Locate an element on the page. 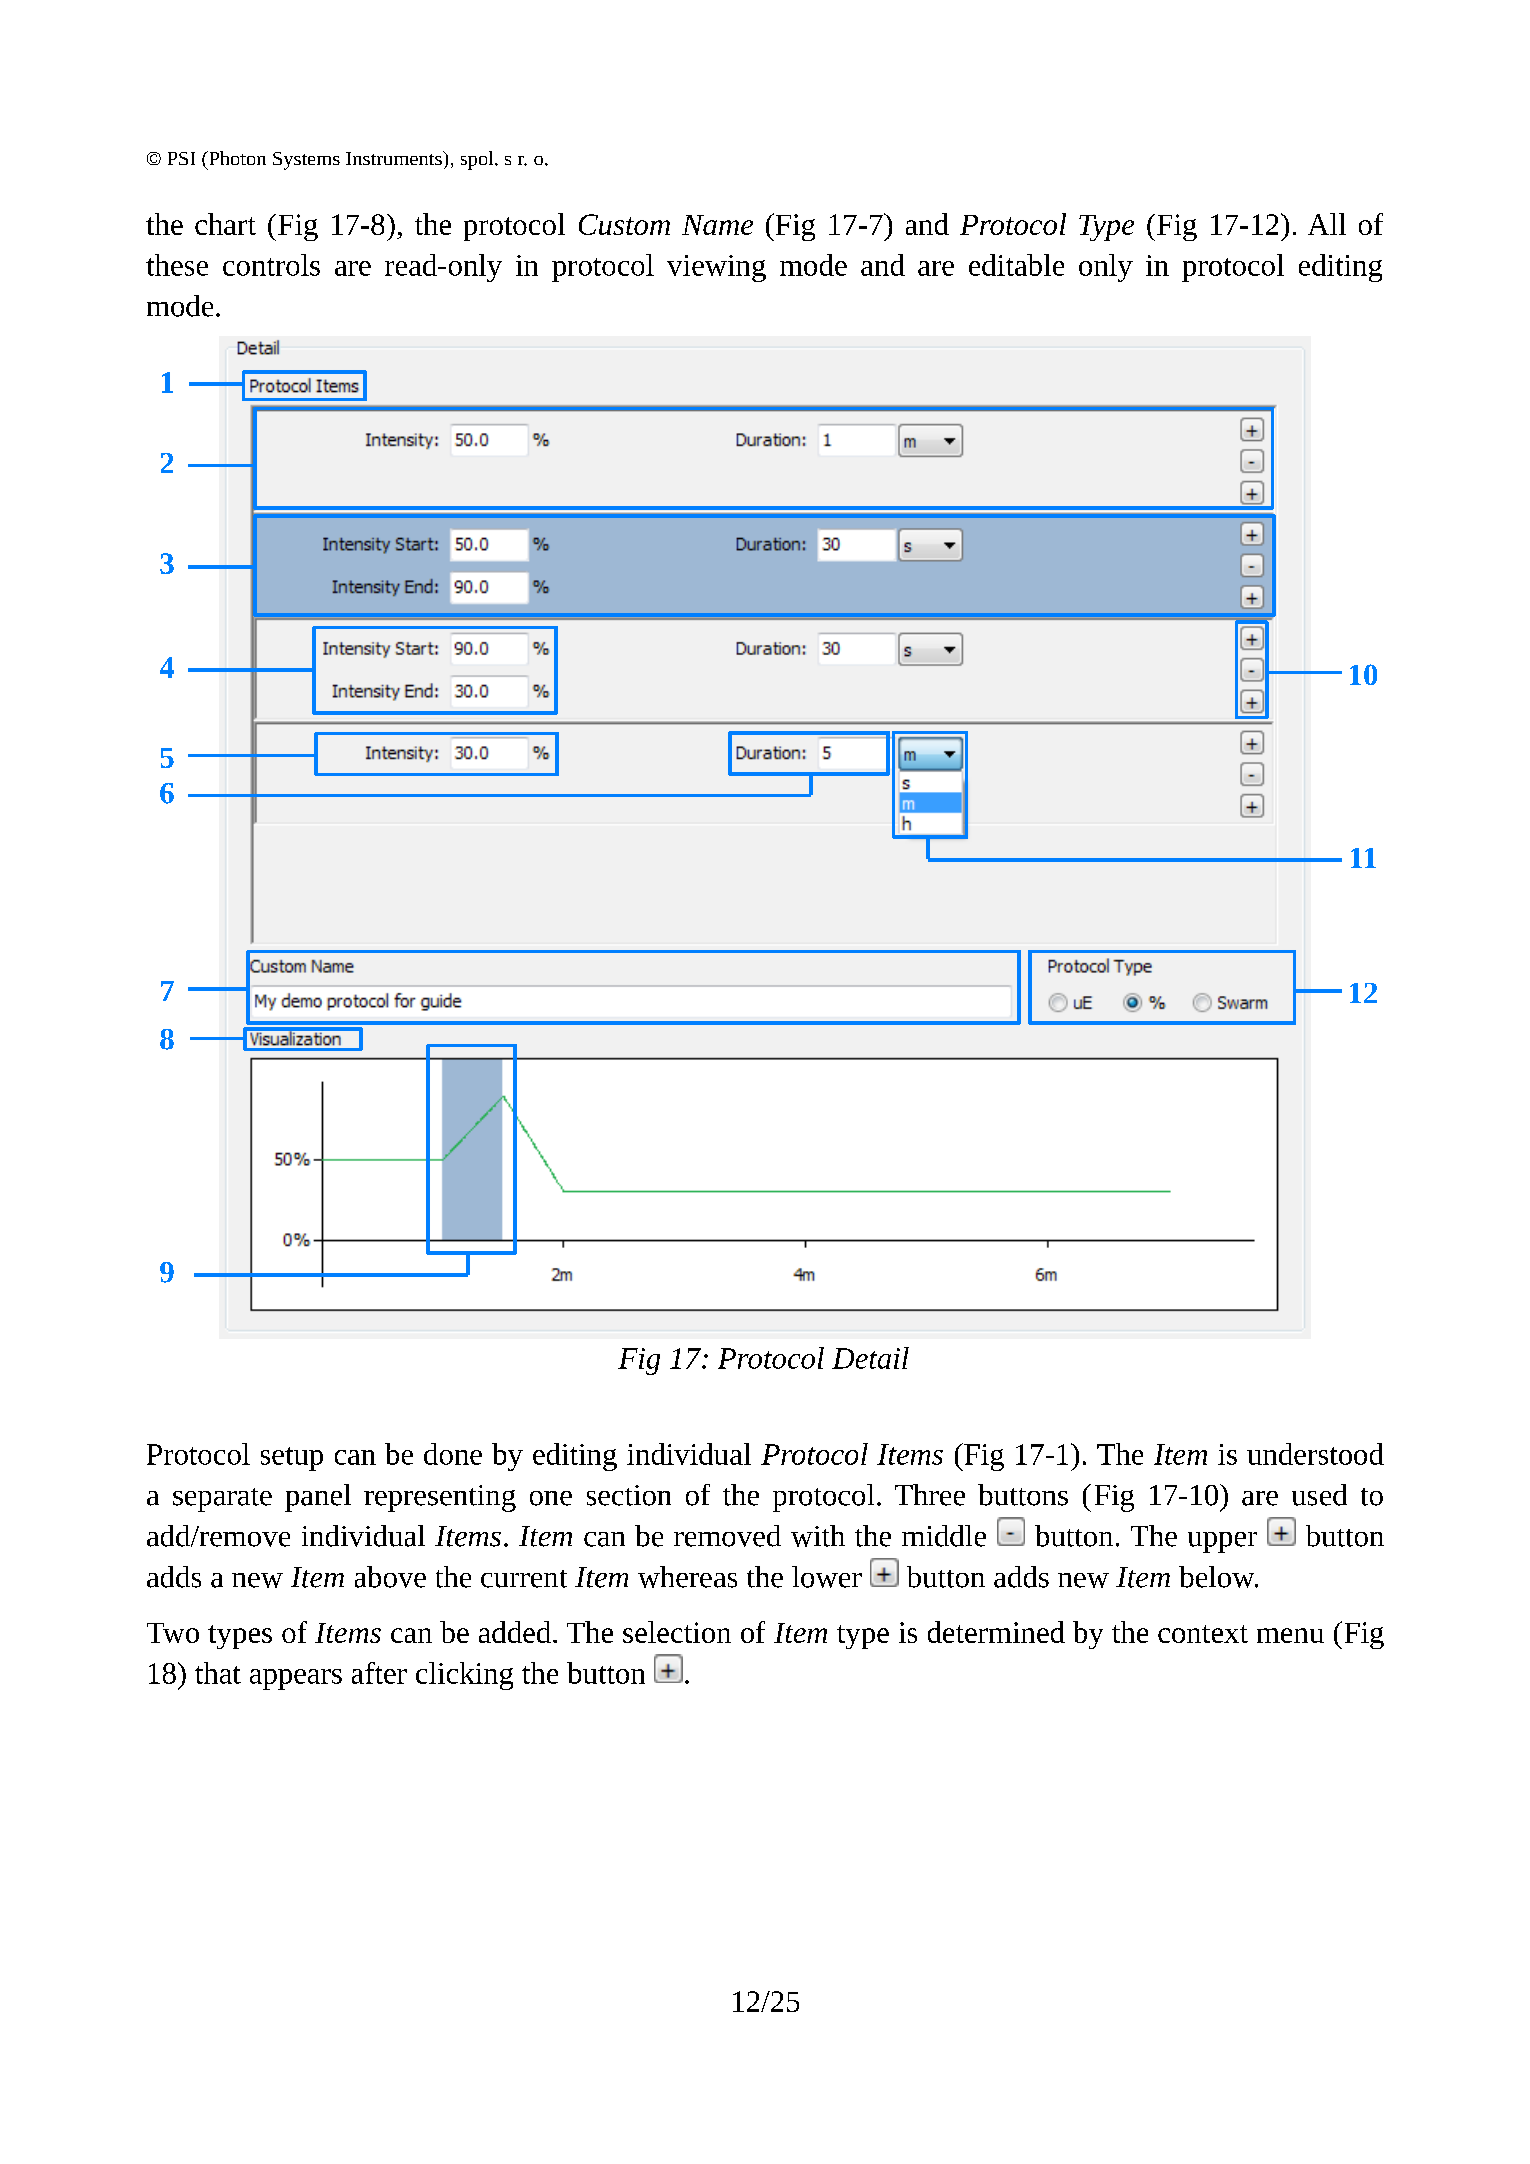 The width and height of the image is (1530, 2164). All is located at coordinates (1327, 224).
